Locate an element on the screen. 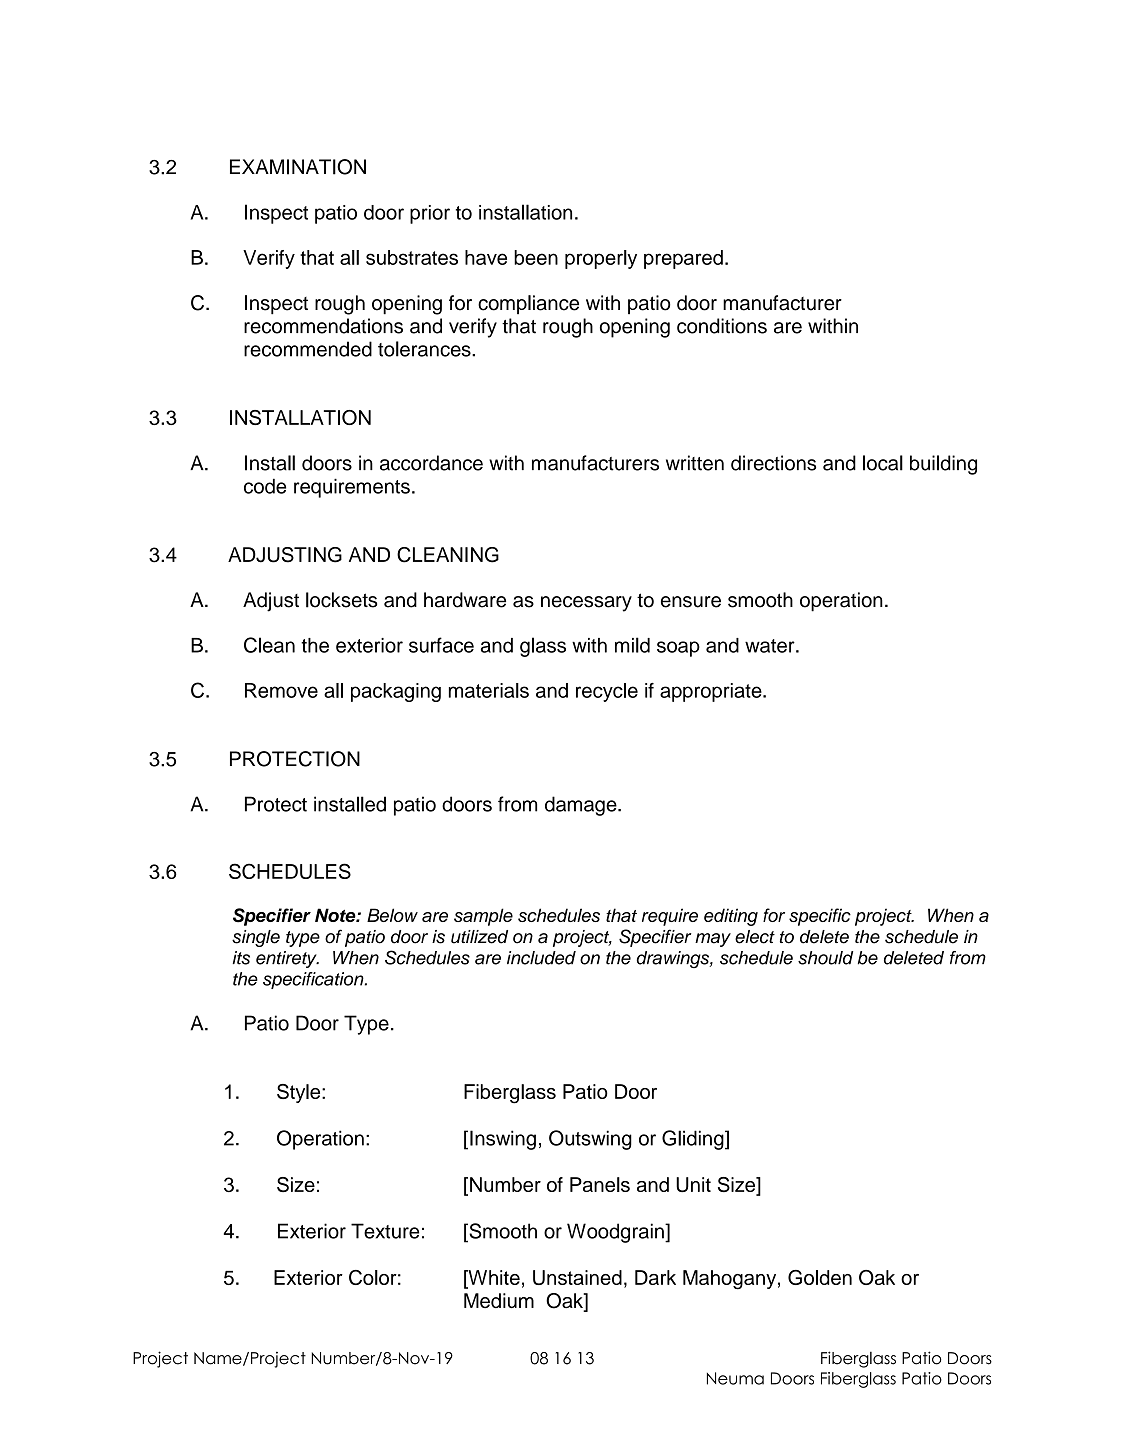 The image size is (1124, 1454). written is located at coordinates (695, 463).
